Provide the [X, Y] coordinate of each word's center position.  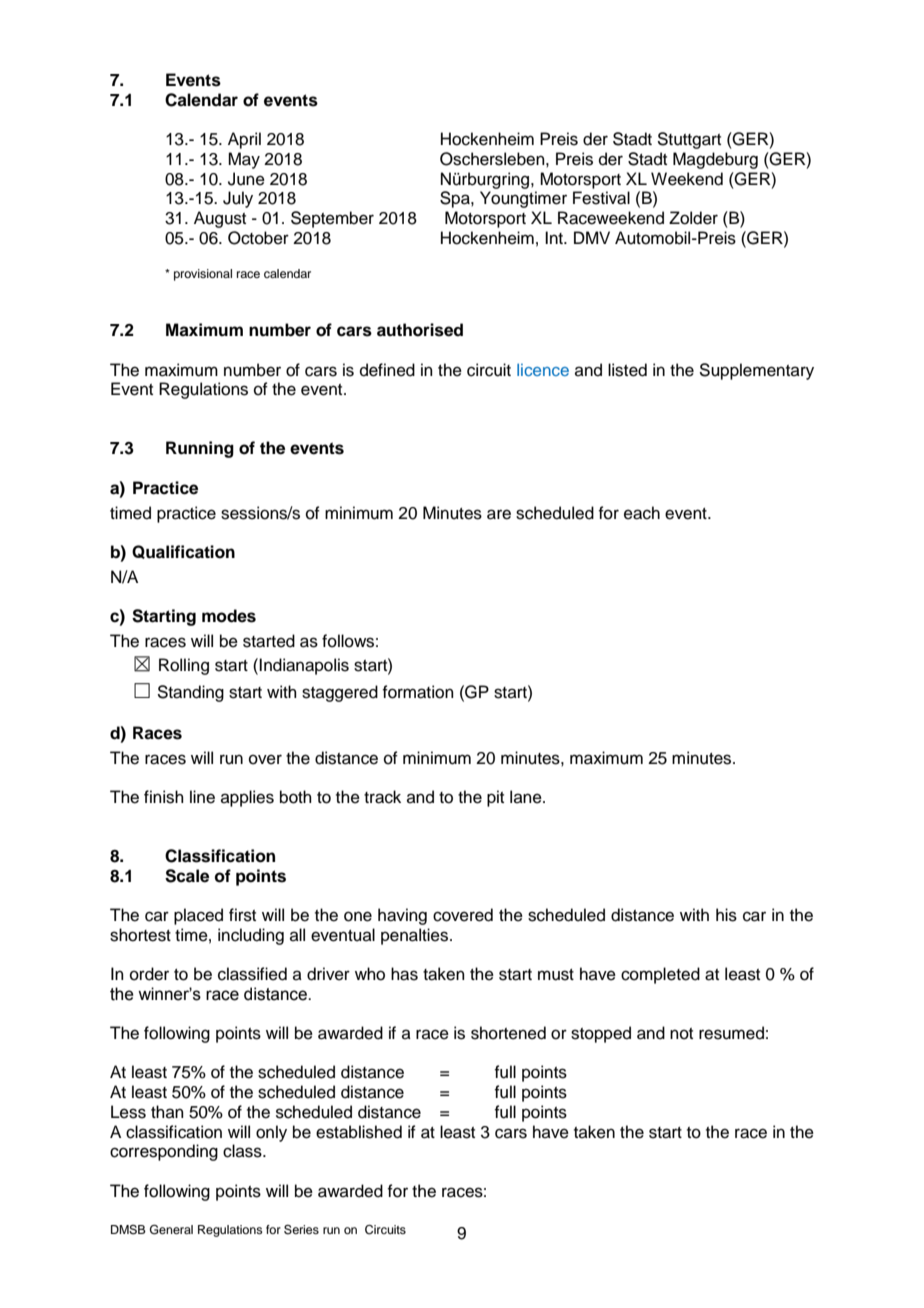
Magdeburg [715, 160]
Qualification [183, 552]
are [499, 514]
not [681, 1034]
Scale [187, 876]
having [402, 916]
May [244, 160]
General [171, 1230]
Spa [456, 199]
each [642, 513]
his [726, 915]
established [359, 1132]
